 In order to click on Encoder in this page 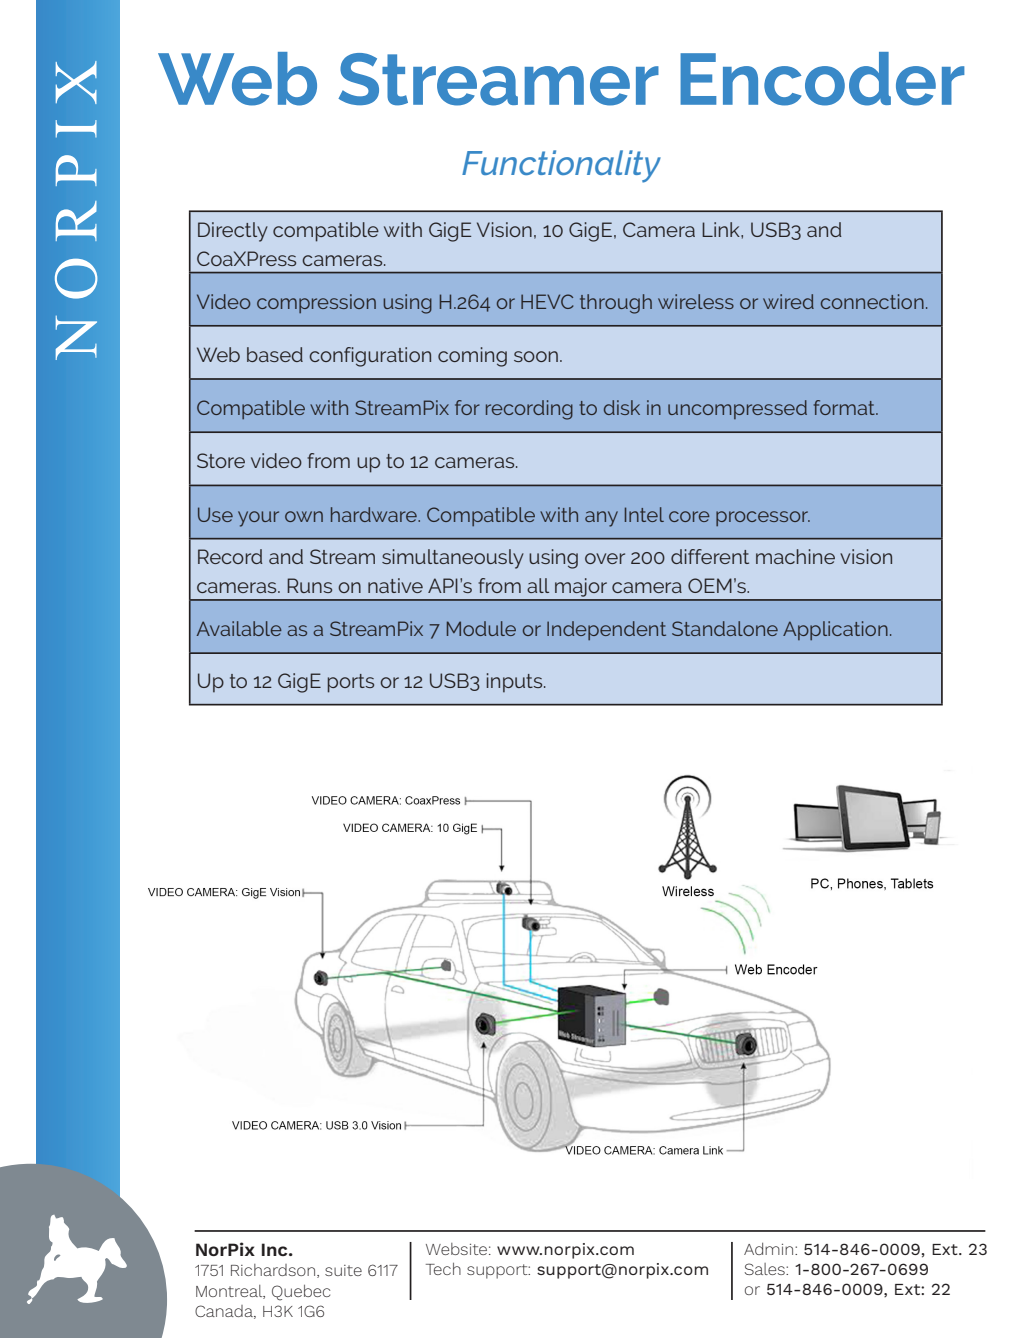, I will do `click(822, 79)`.
